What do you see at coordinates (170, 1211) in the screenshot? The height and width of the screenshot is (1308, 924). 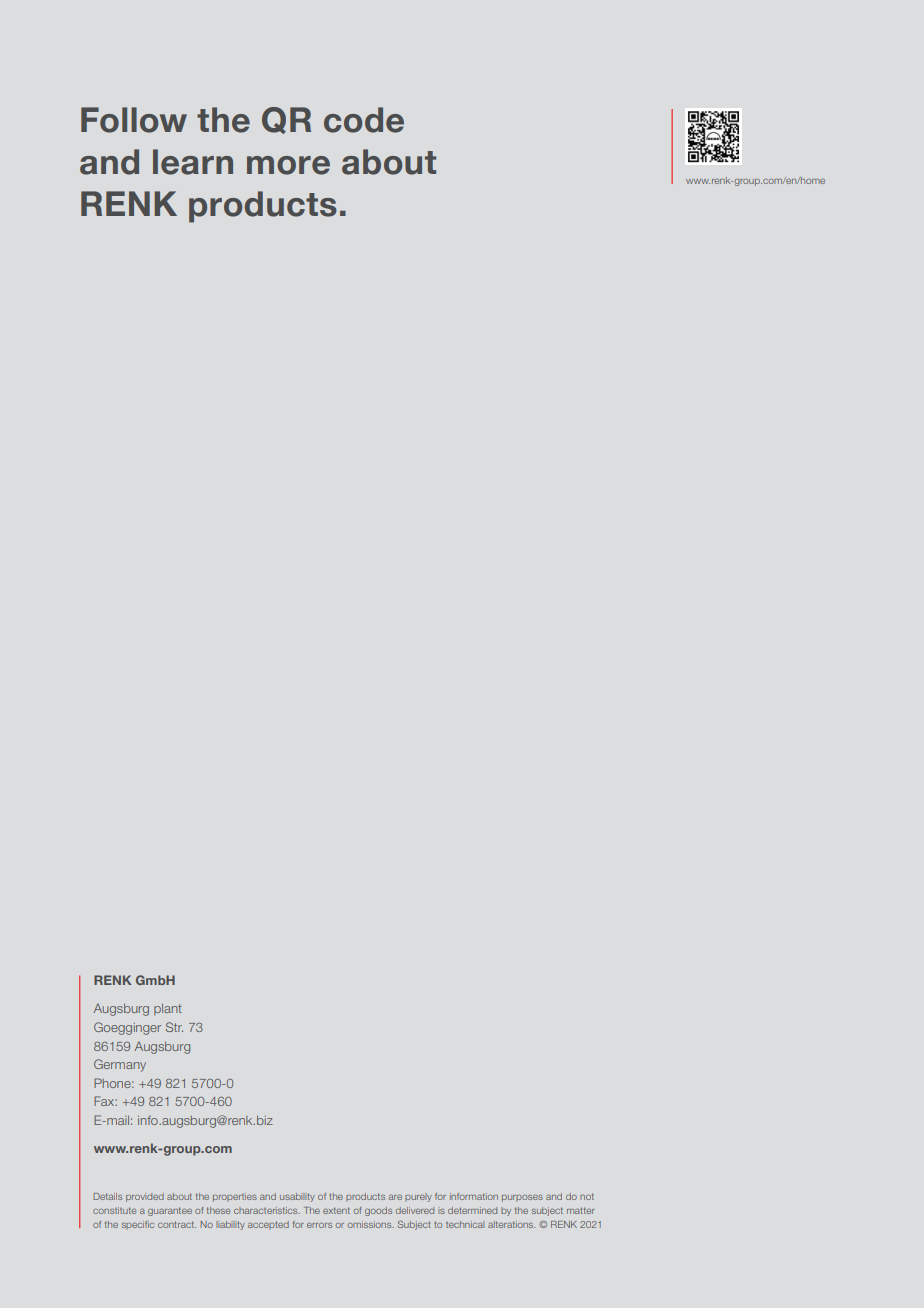 I see `guarantee` at bounding box center [170, 1211].
